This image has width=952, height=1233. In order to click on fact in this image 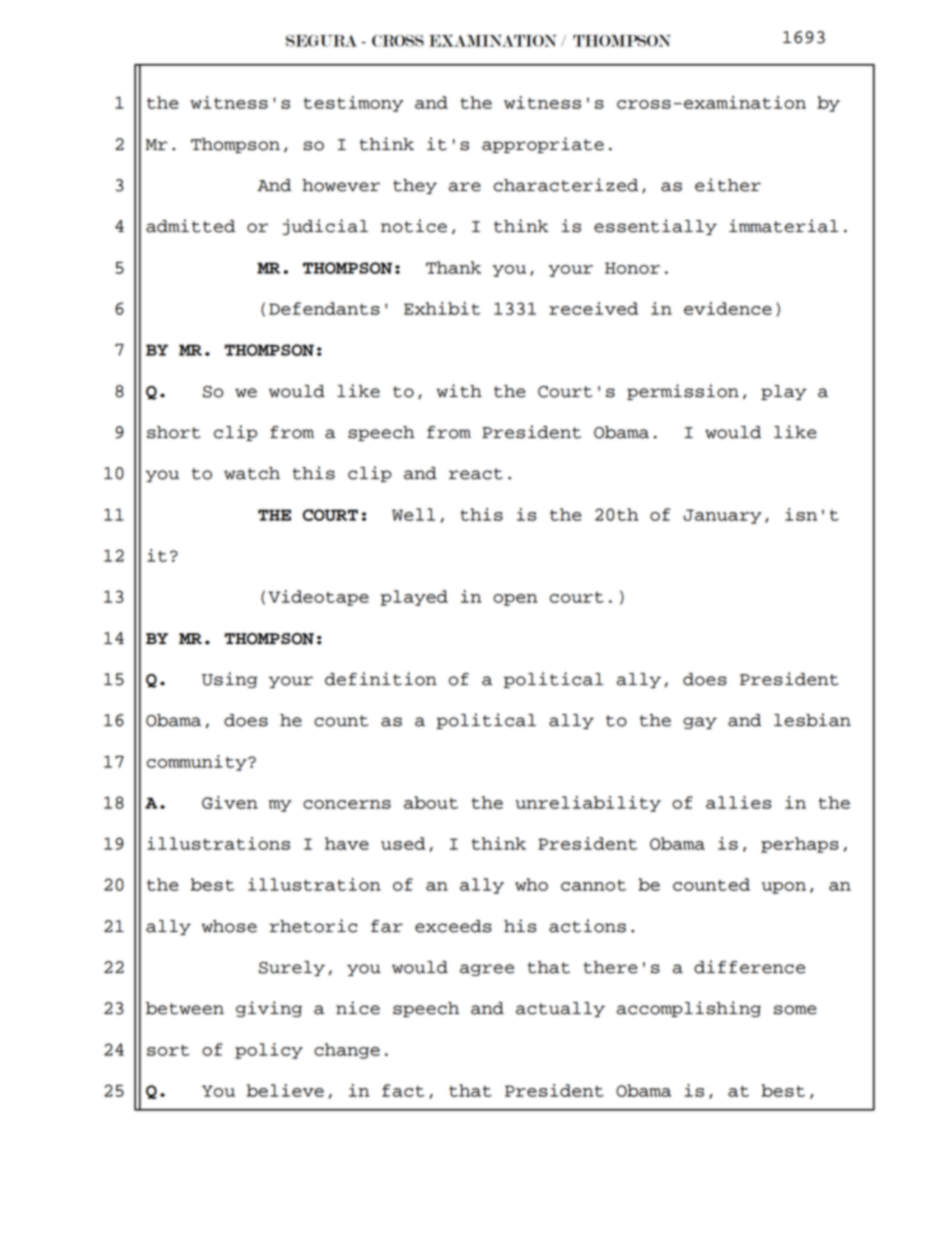, I will do `click(403, 1090)`.
